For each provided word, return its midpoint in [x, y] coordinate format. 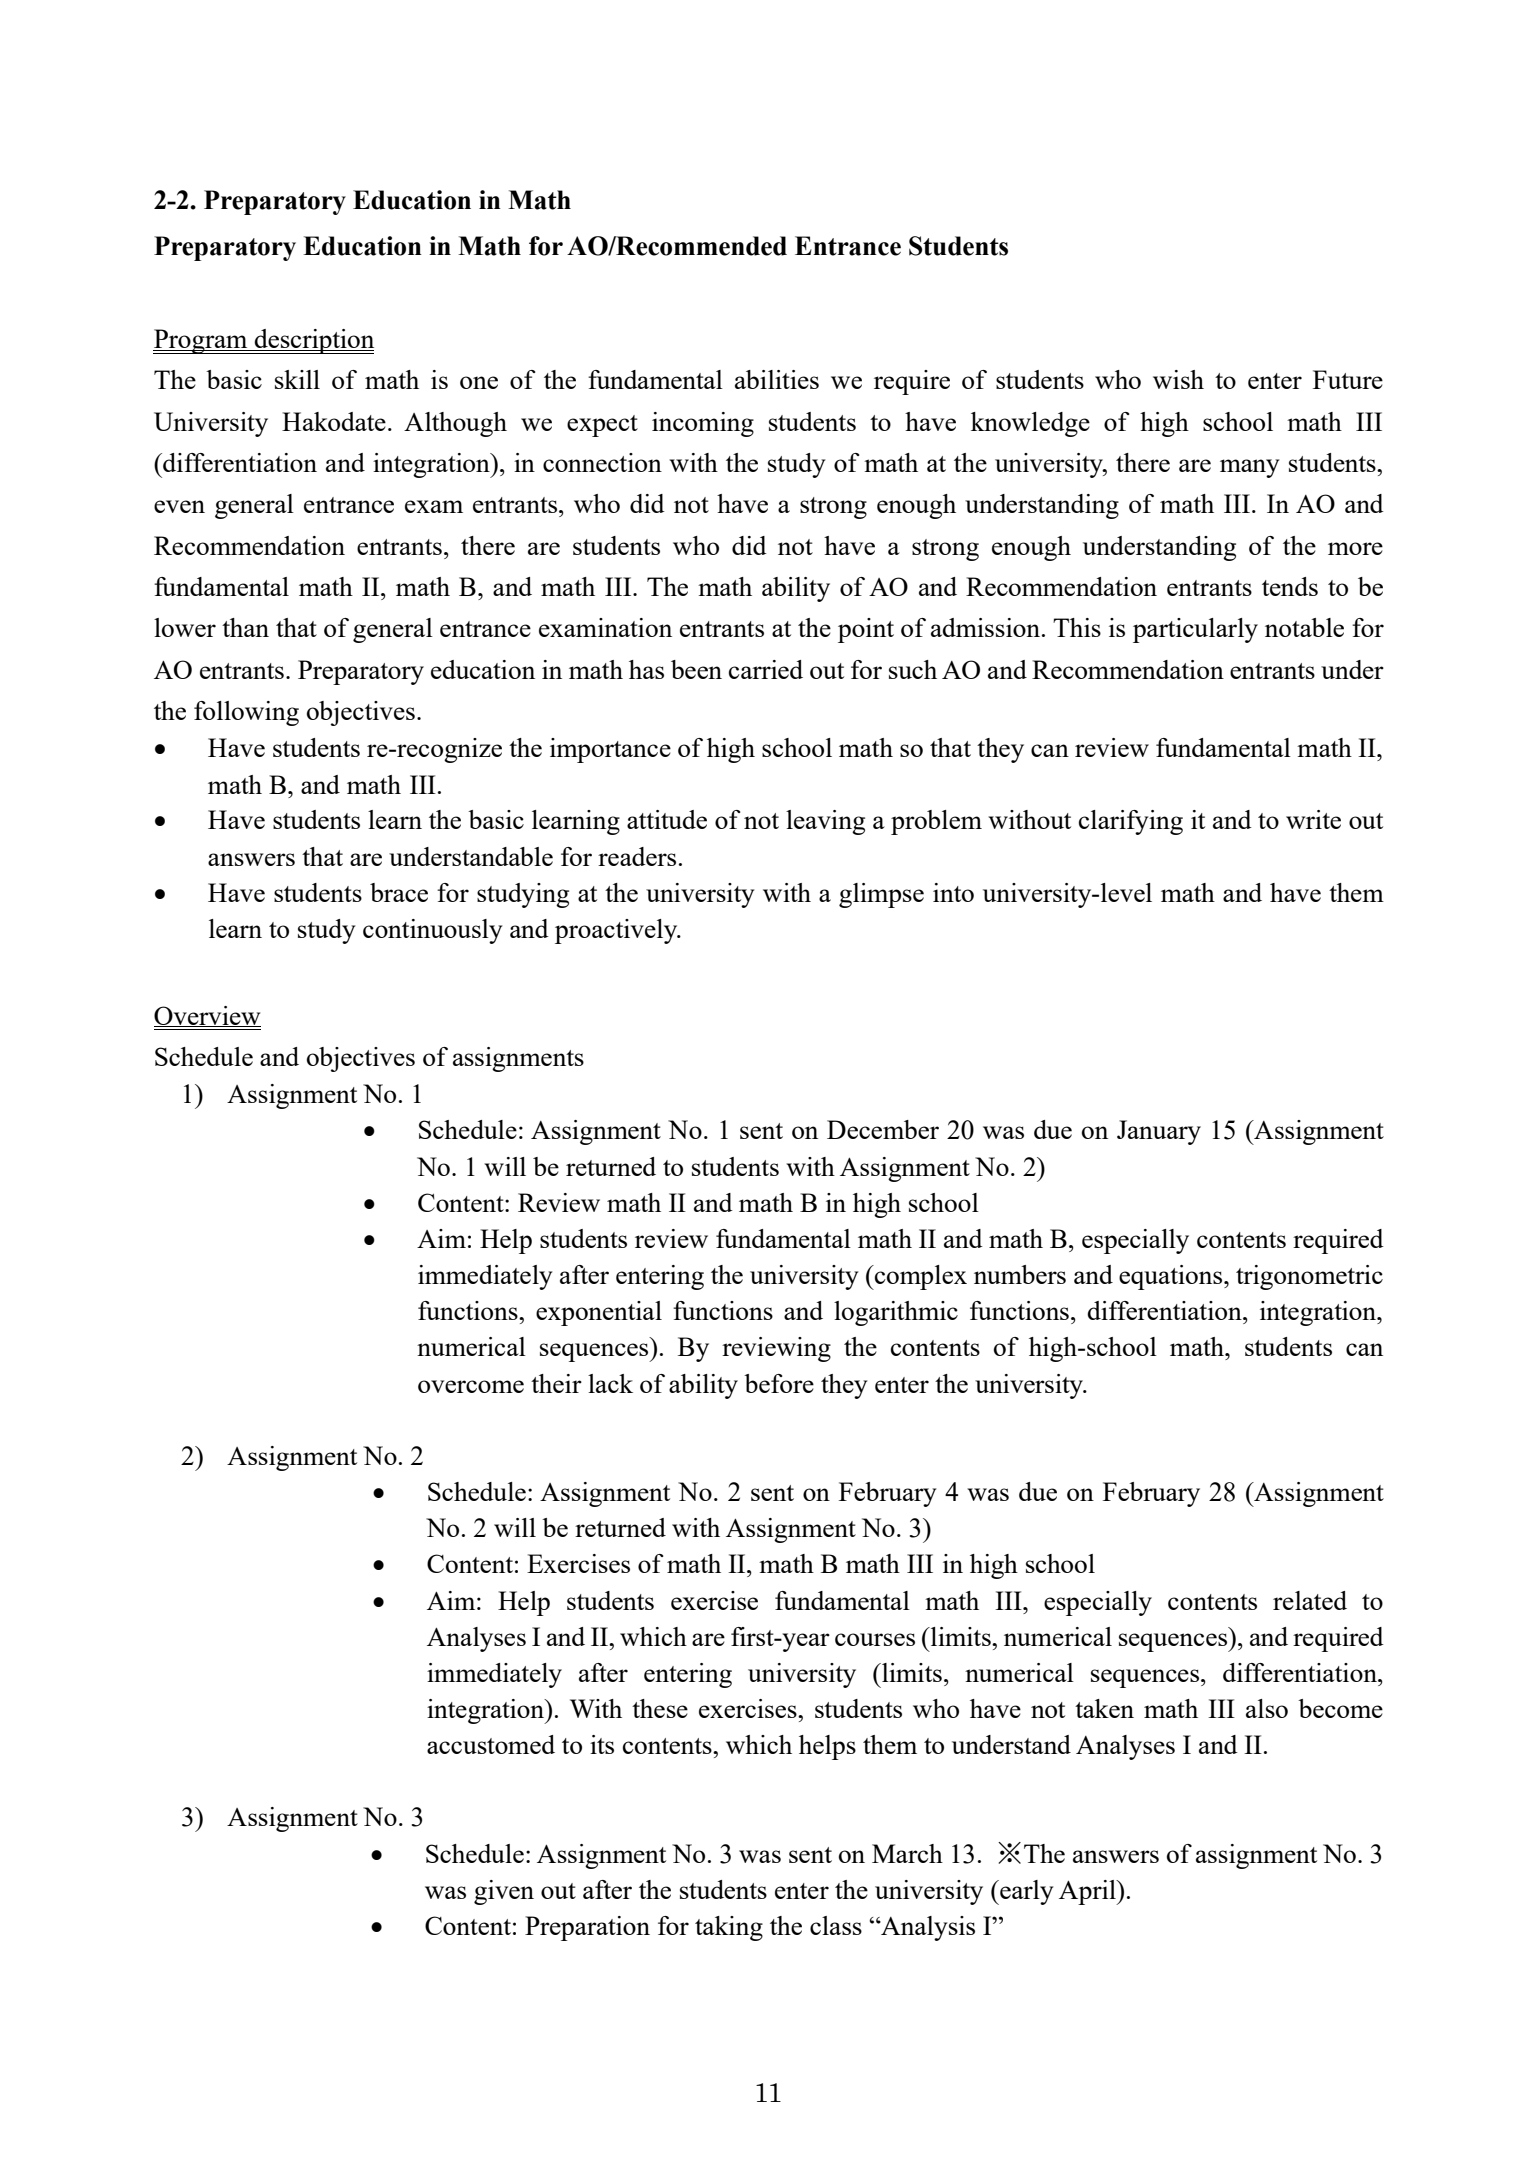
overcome [471, 1386]
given [504, 1892]
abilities [777, 379]
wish [1178, 379]
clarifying [1131, 822]
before [779, 1383]
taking [729, 1928]
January [1159, 1132]
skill [297, 379]
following [246, 713]
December [883, 1129]
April [1088, 1892]
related [1310, 1600]
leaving [825, 822]
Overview [207, 1016]
